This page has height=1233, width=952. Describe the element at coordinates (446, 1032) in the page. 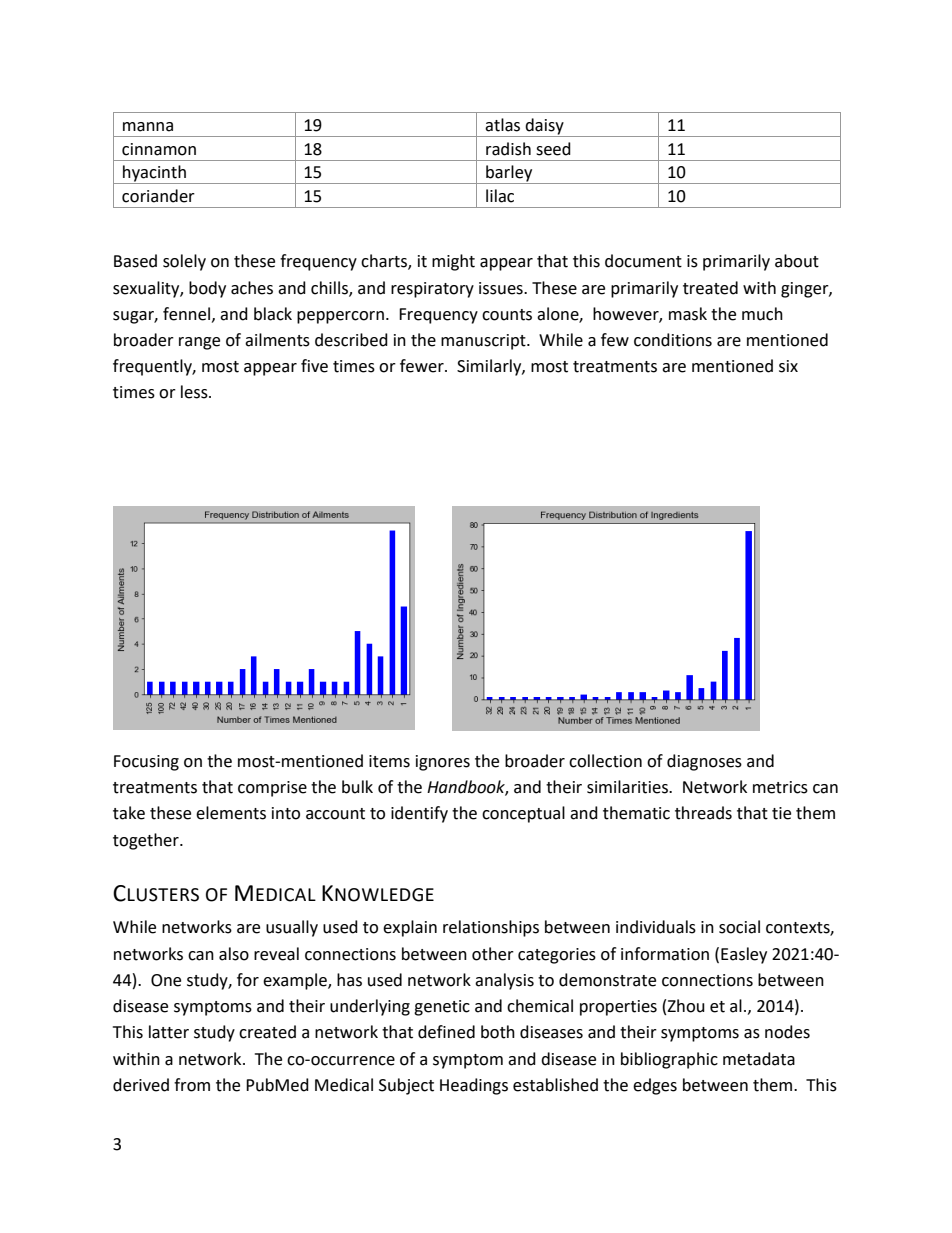

I see `defined` at that location.
